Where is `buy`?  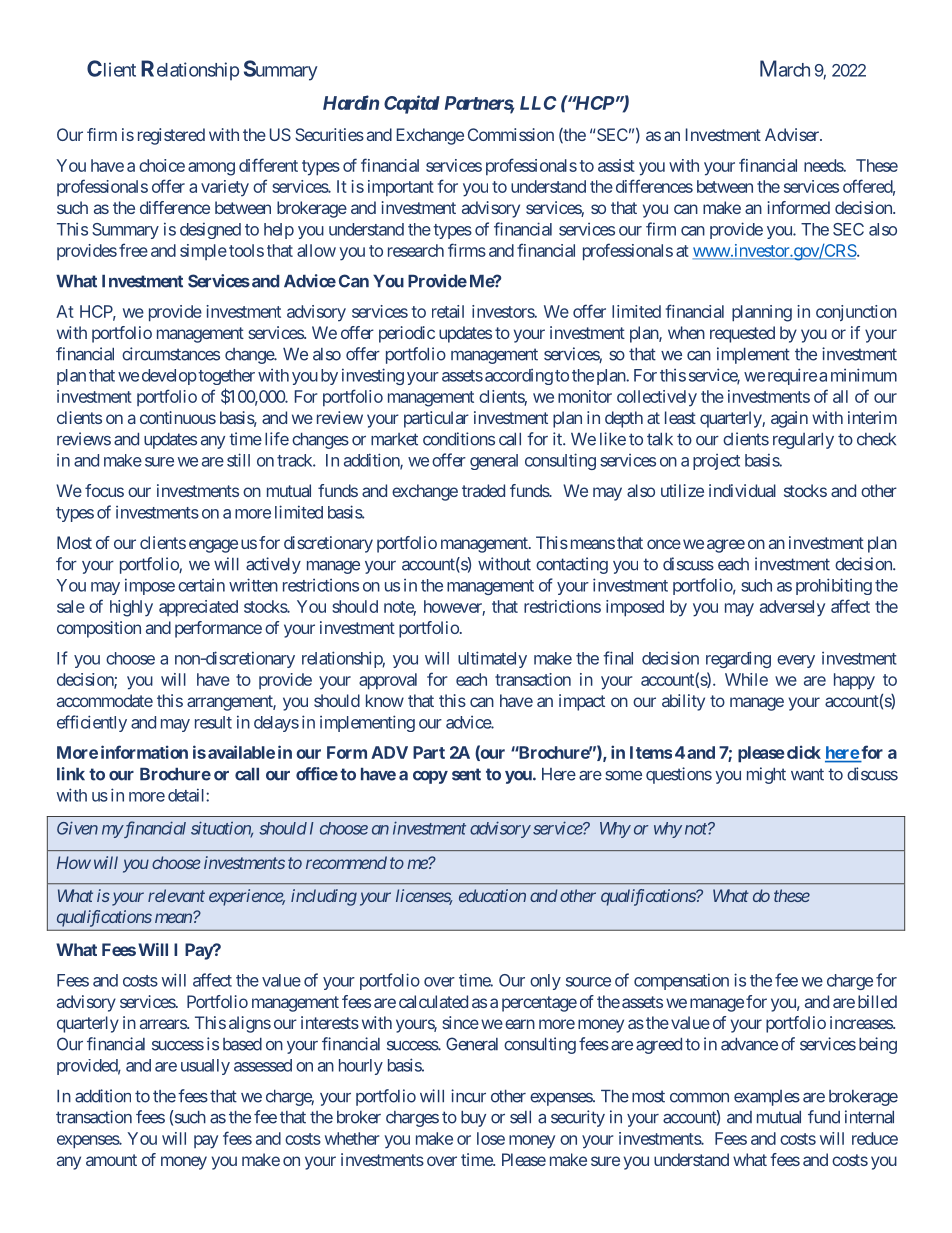
buy is located at coordinates (473, 1119).
